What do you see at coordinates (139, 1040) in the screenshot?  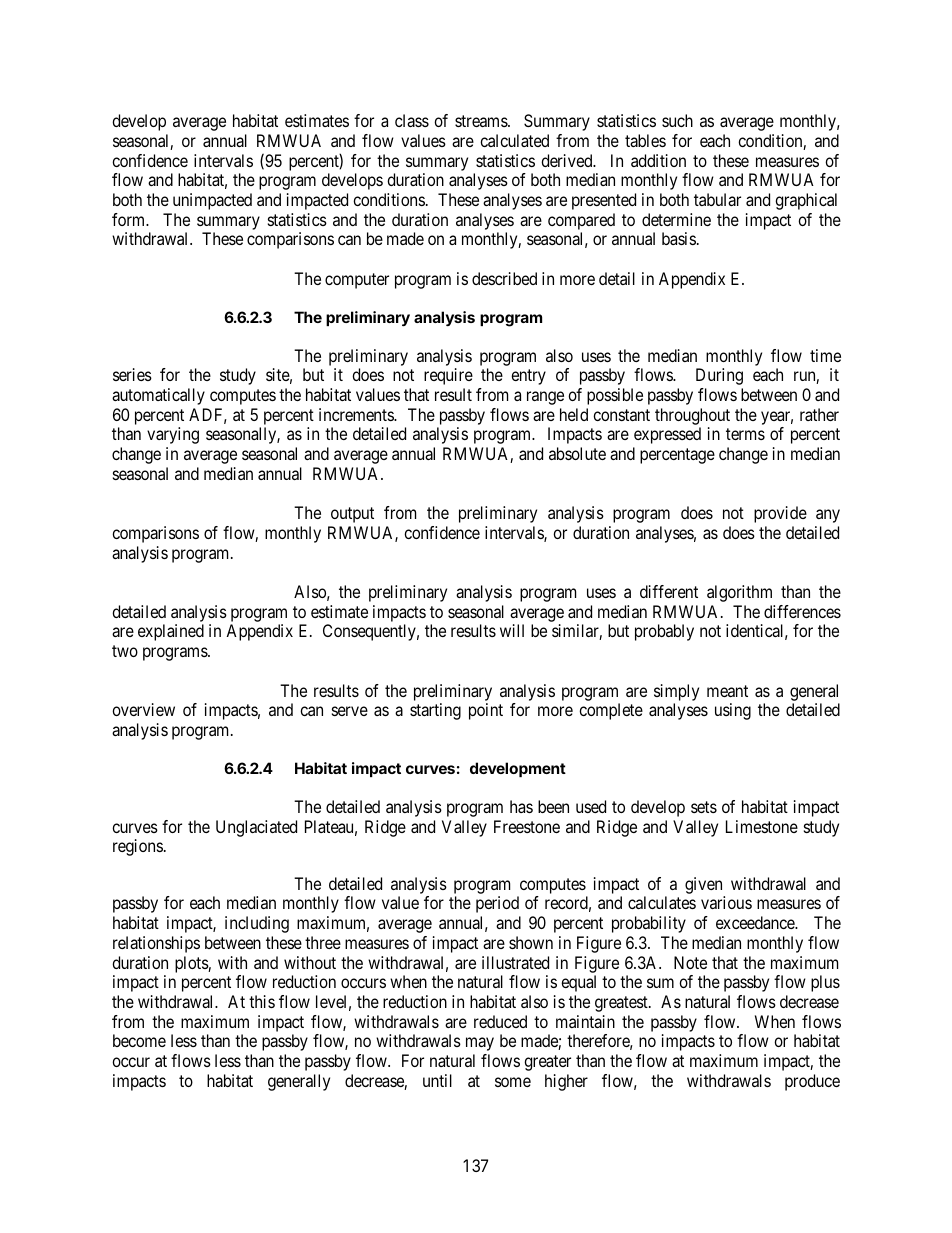 I see `become` at bounding box center [139, 1040].
